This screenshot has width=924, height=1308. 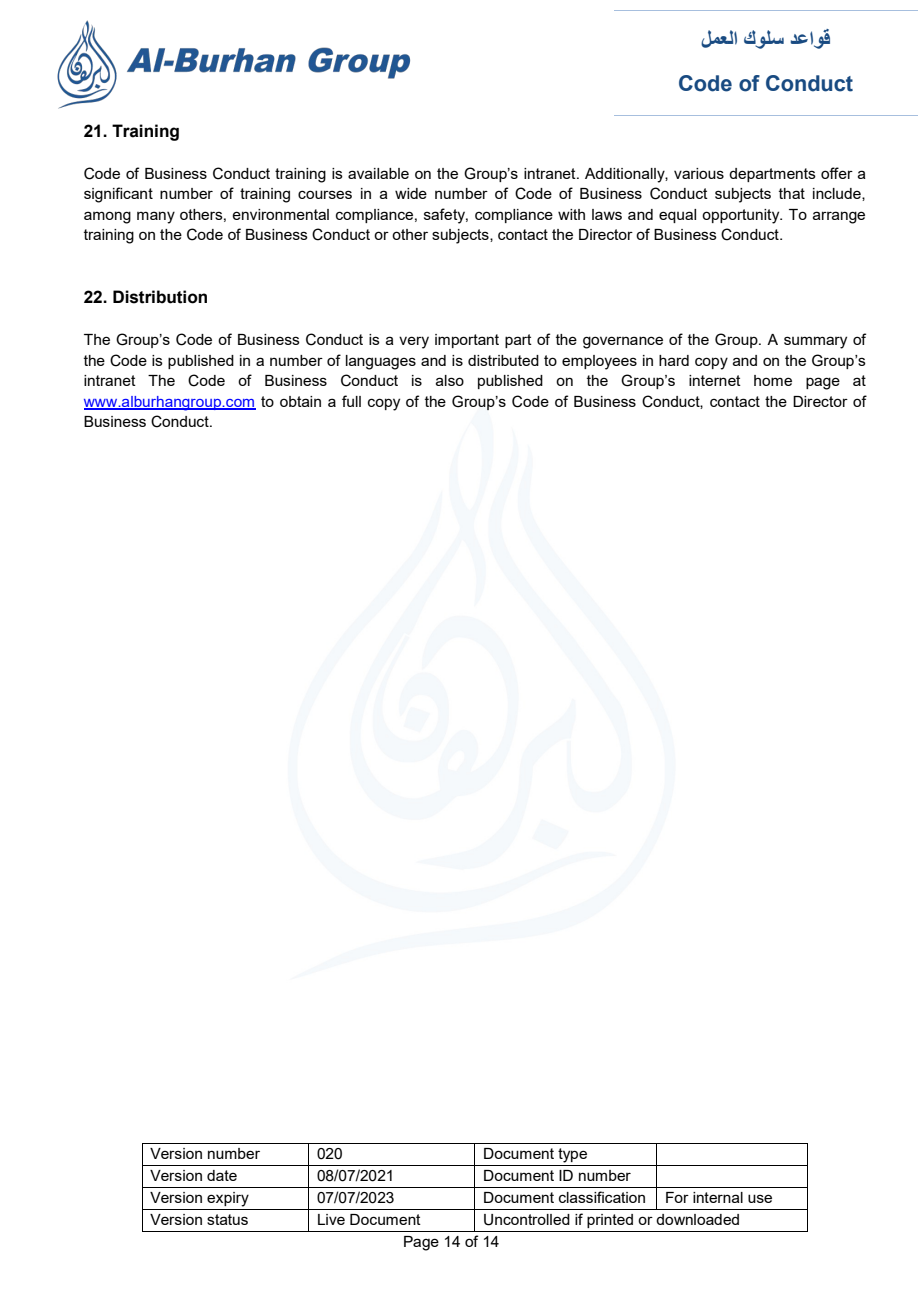 What do you see at coordinates (227, 1219) in the screenshot?
I see `status` at bounding box center [227, 1219].
